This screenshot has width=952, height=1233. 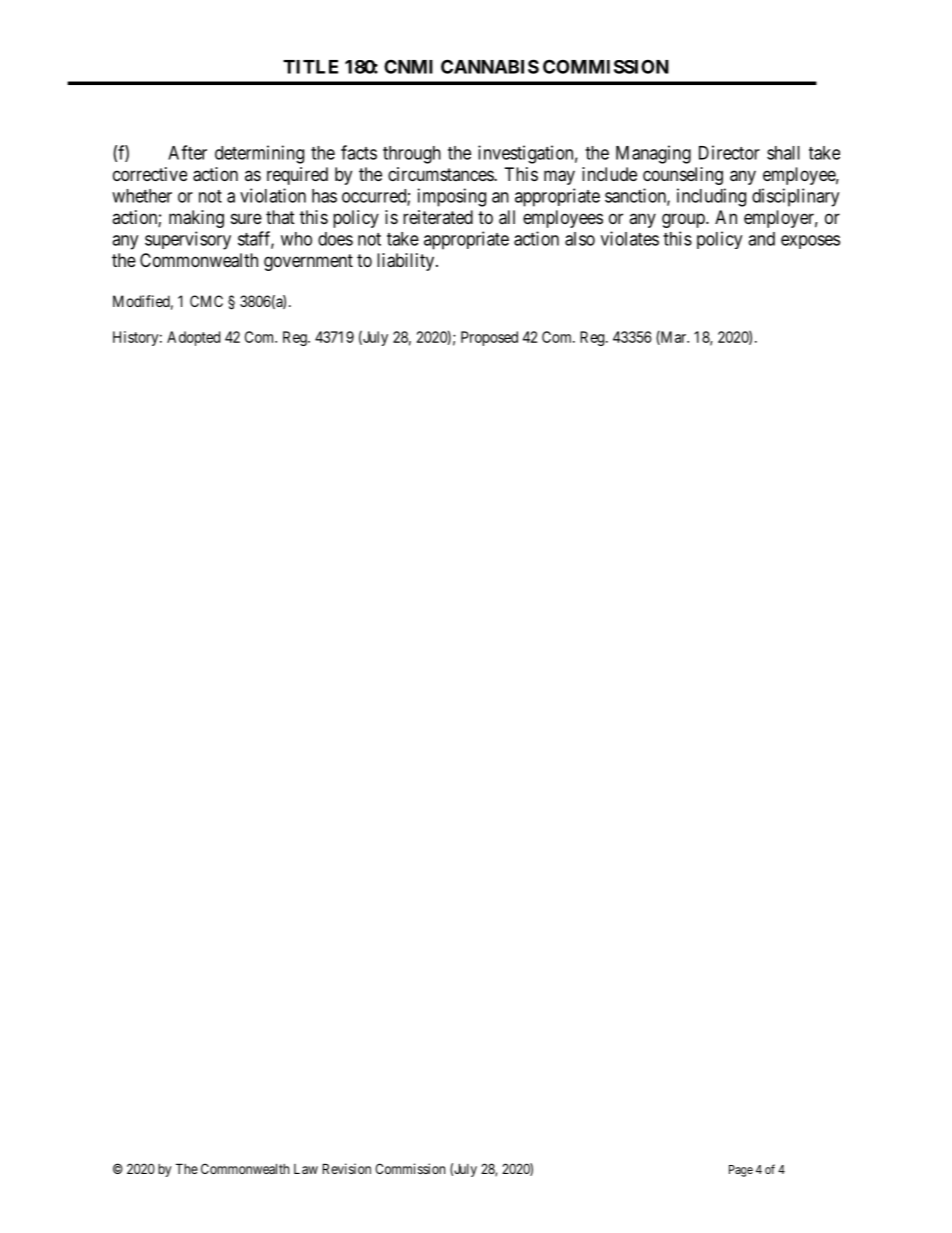 What do you see at coordinates (741, 1171) in the screenshot?
I see `Page` at bounding box center [741, 1171].
